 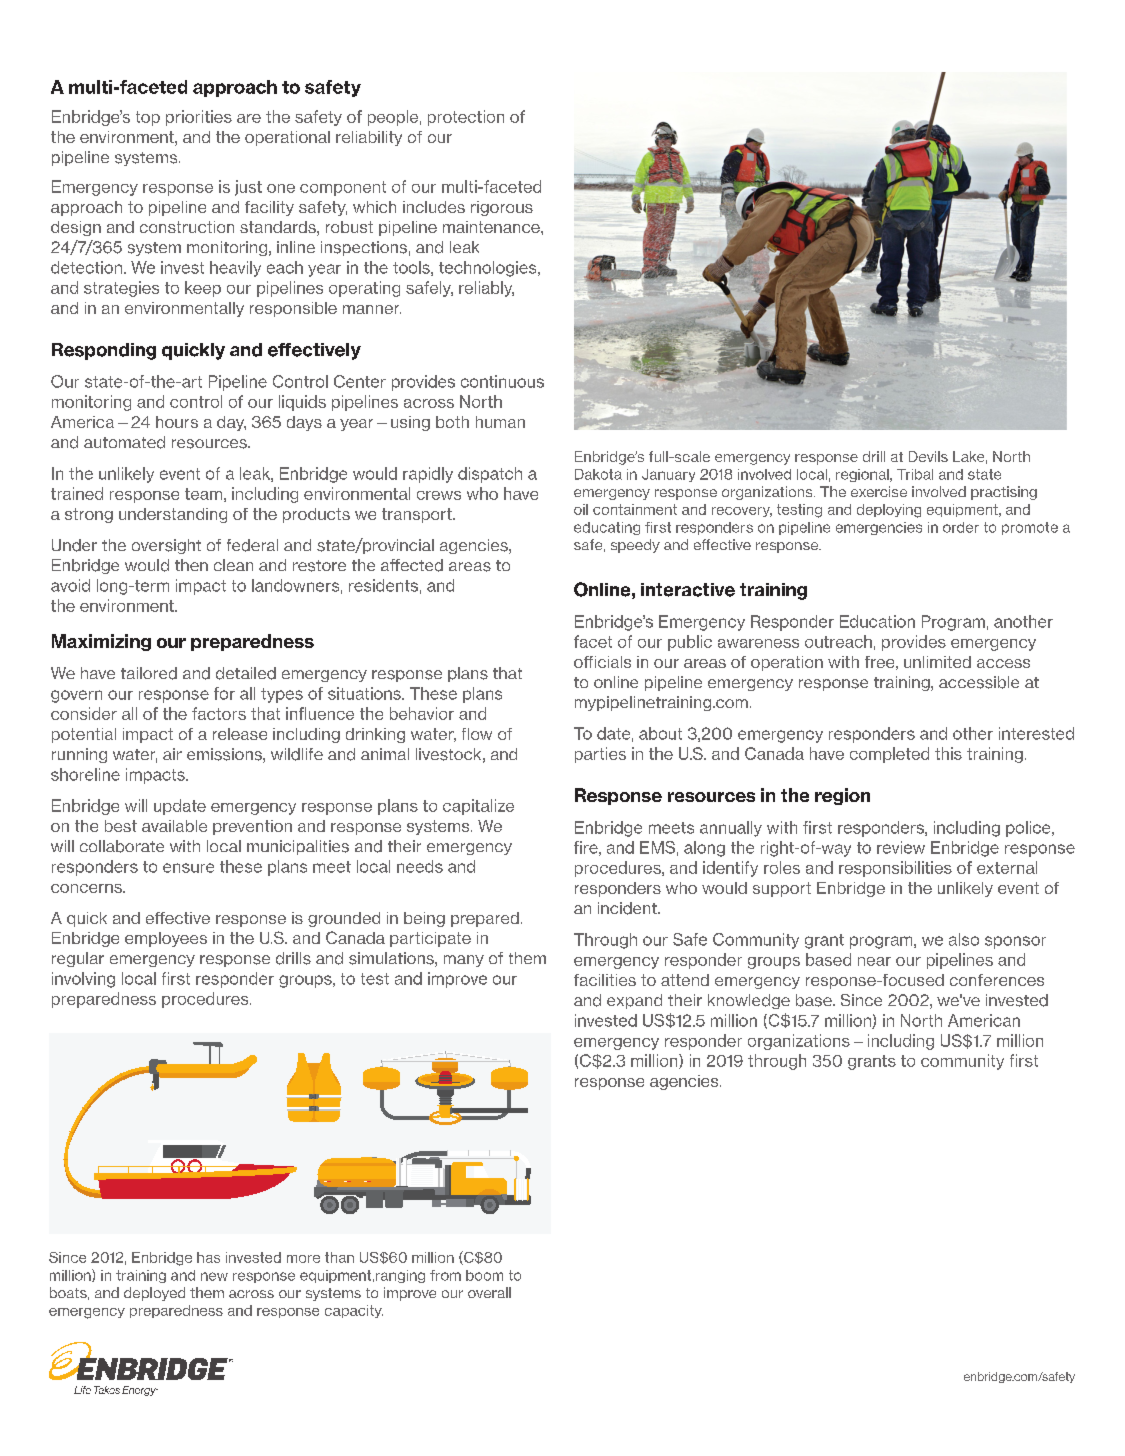 What do you see at coordinates (219, 713) in the image?
I see `factors` at bounding box center [219, 713].
